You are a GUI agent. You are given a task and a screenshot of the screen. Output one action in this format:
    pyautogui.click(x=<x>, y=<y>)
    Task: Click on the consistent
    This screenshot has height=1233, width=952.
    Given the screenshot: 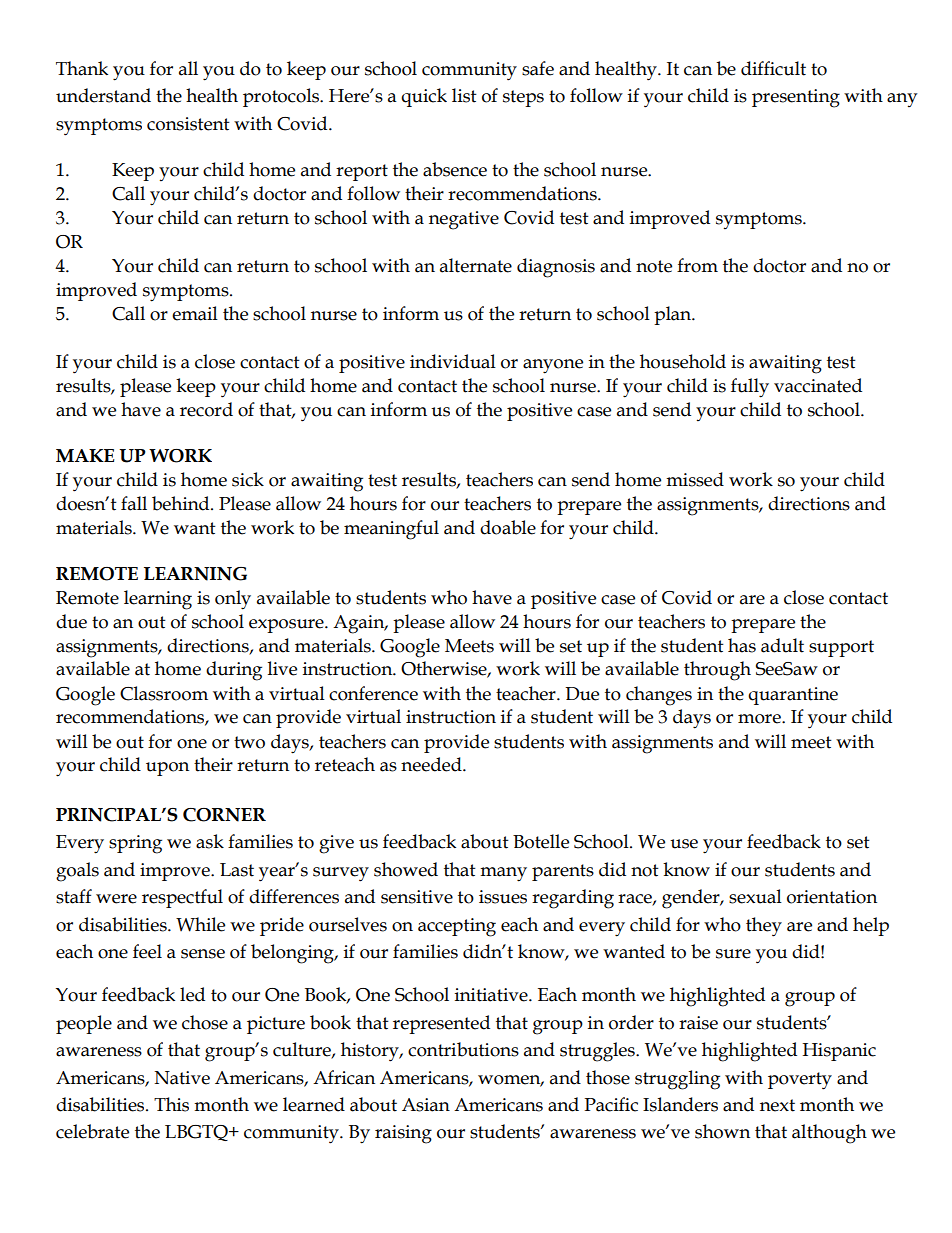 What is the action you would take?
    pyautogui.click(x=188, y=124)
